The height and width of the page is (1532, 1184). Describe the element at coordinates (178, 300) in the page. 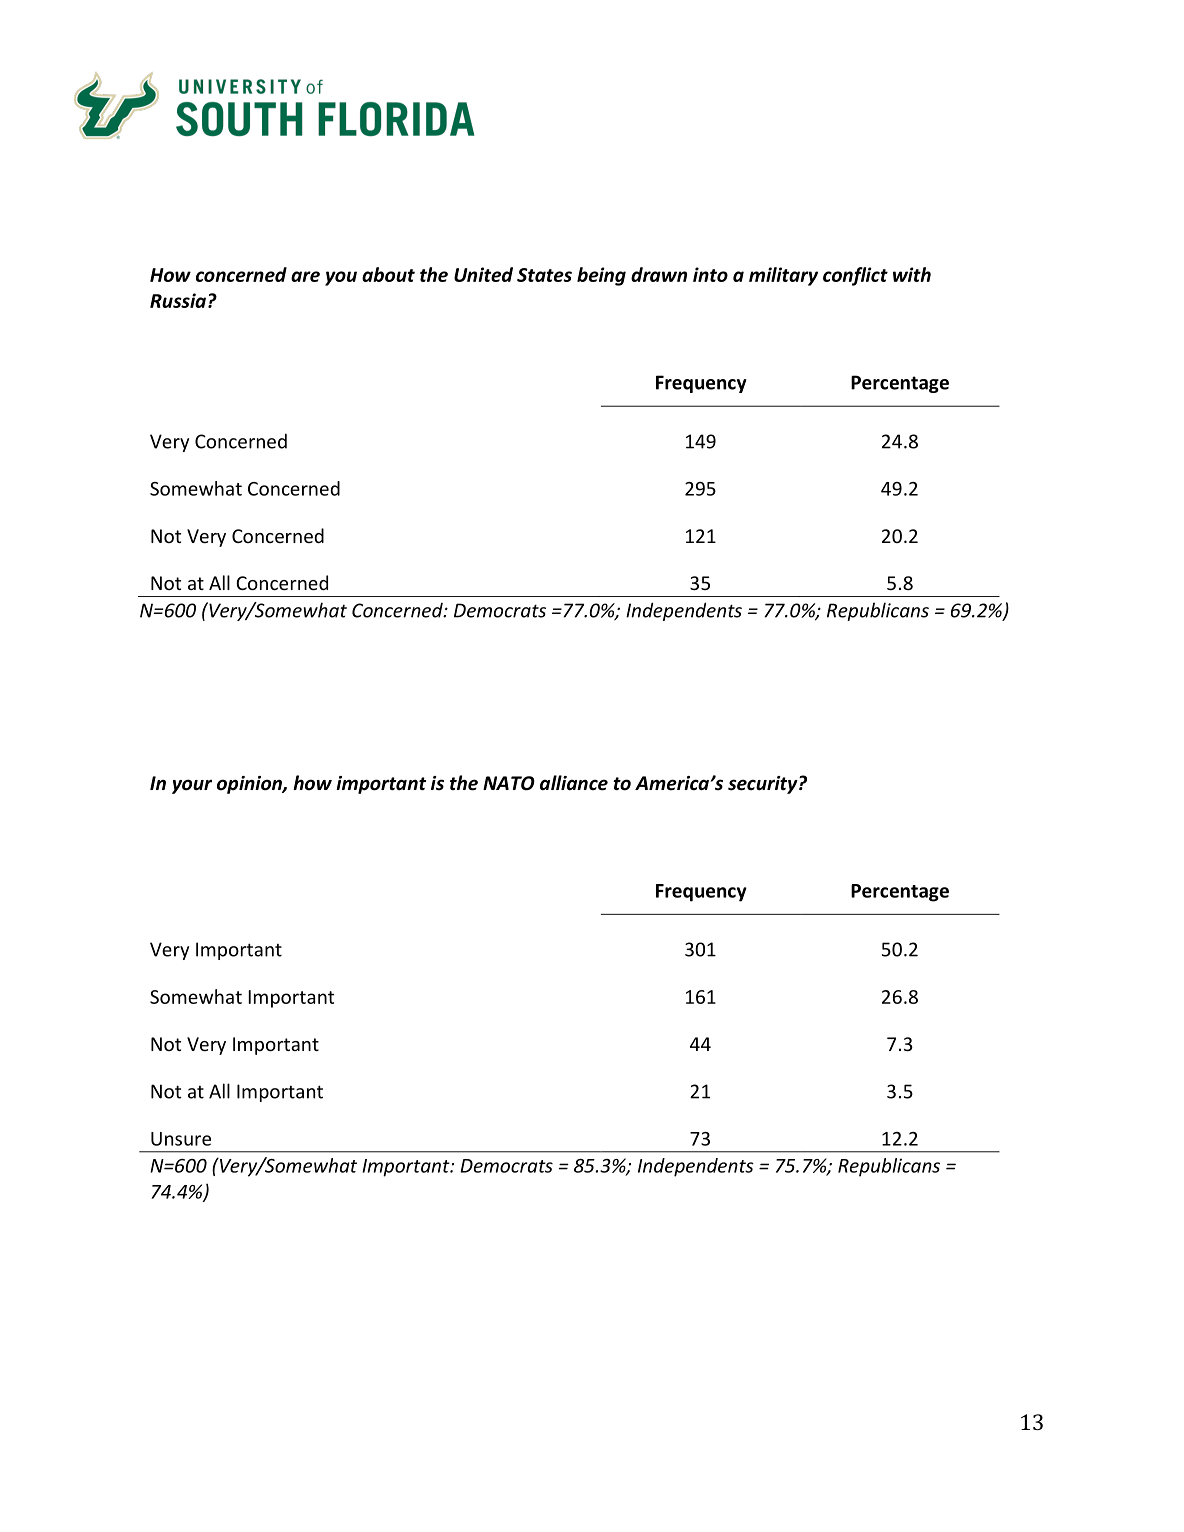

I see `Russia` at that location.
